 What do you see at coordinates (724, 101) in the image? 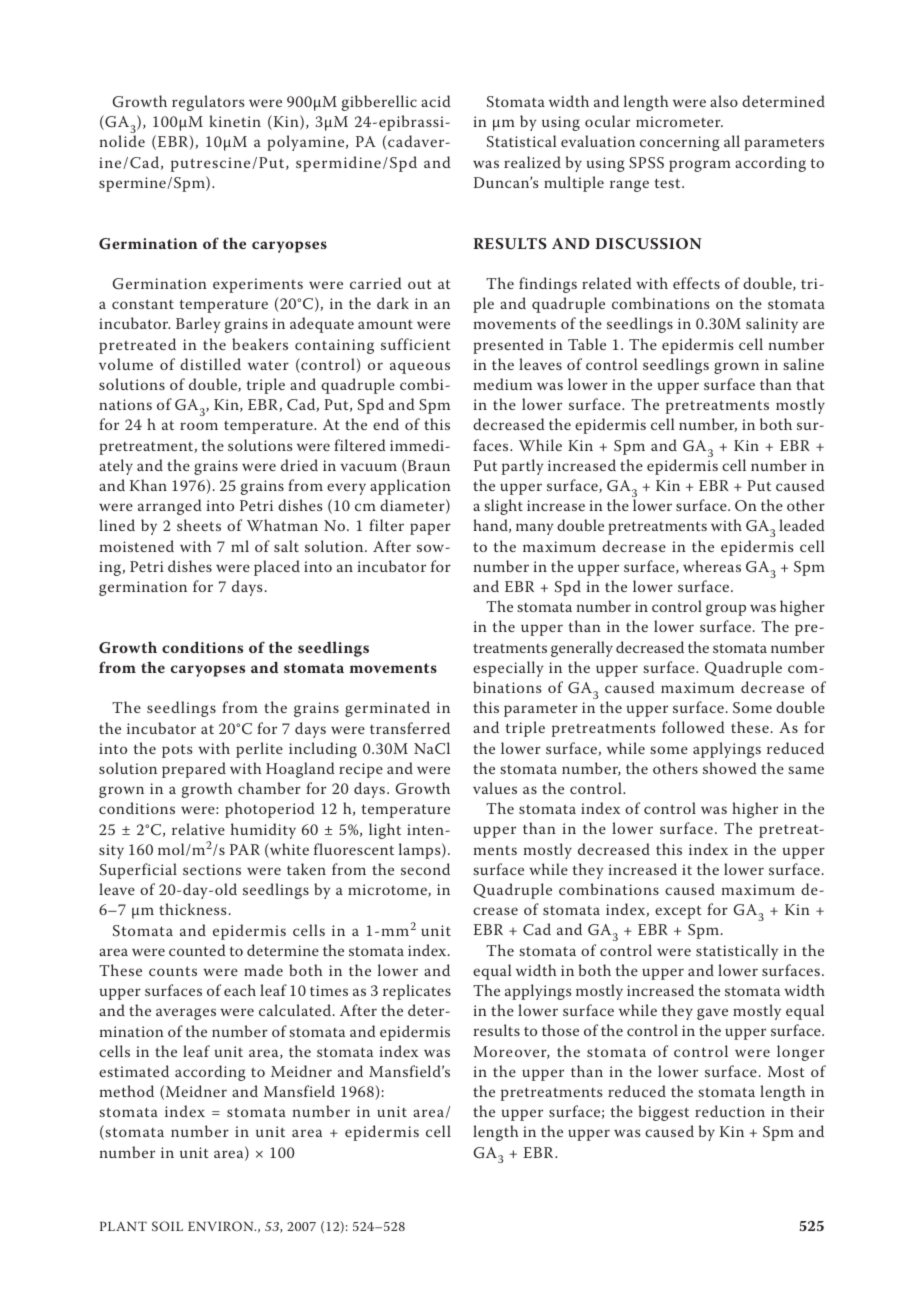
I see `also` at bounding box center [724, 101].
